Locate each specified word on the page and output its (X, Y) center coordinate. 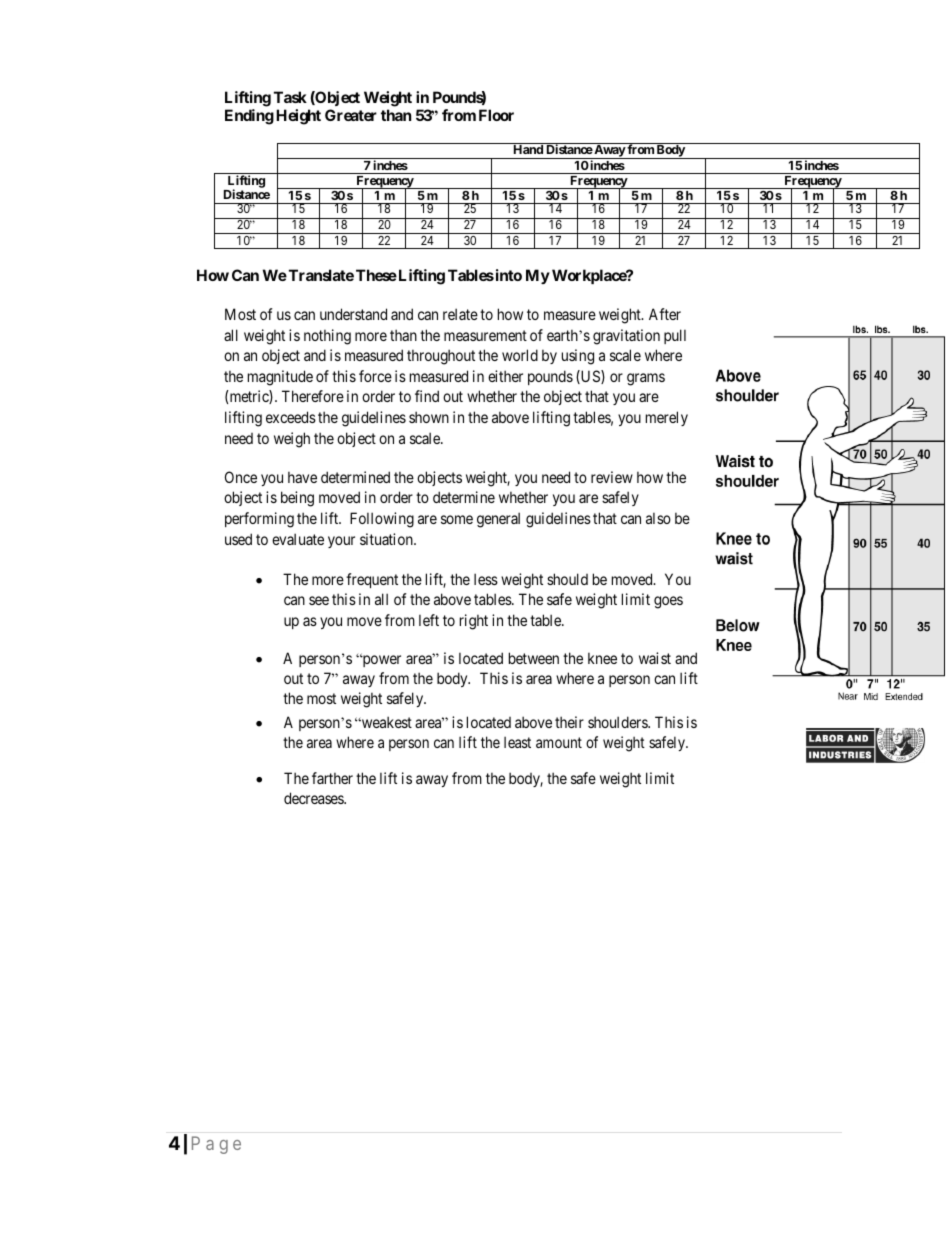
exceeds (291, 417)
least (517, 742)
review (612, 477)
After (665, 314)
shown (429, 417)
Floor (496, 115)
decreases (314, 798)
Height (298, 117)
